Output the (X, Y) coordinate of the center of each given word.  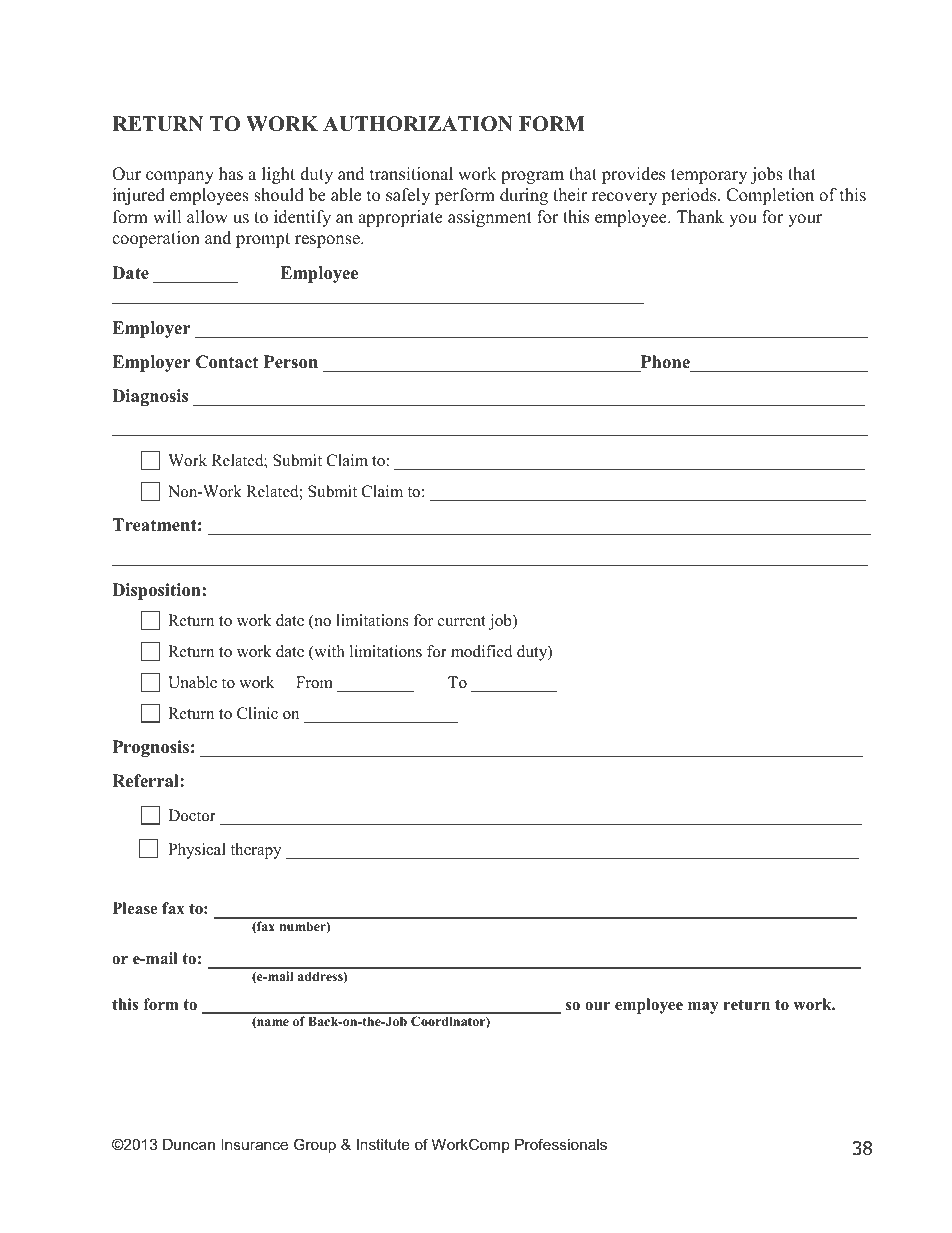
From (314, 682)
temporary (709, 176)
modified (482, 651)
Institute (383, 1144)
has (231, 174)
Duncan (189, 1144)
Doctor (192, 815)
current (462, 621)
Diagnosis (150, 397)
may (703, 1008)
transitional (411, 174)
